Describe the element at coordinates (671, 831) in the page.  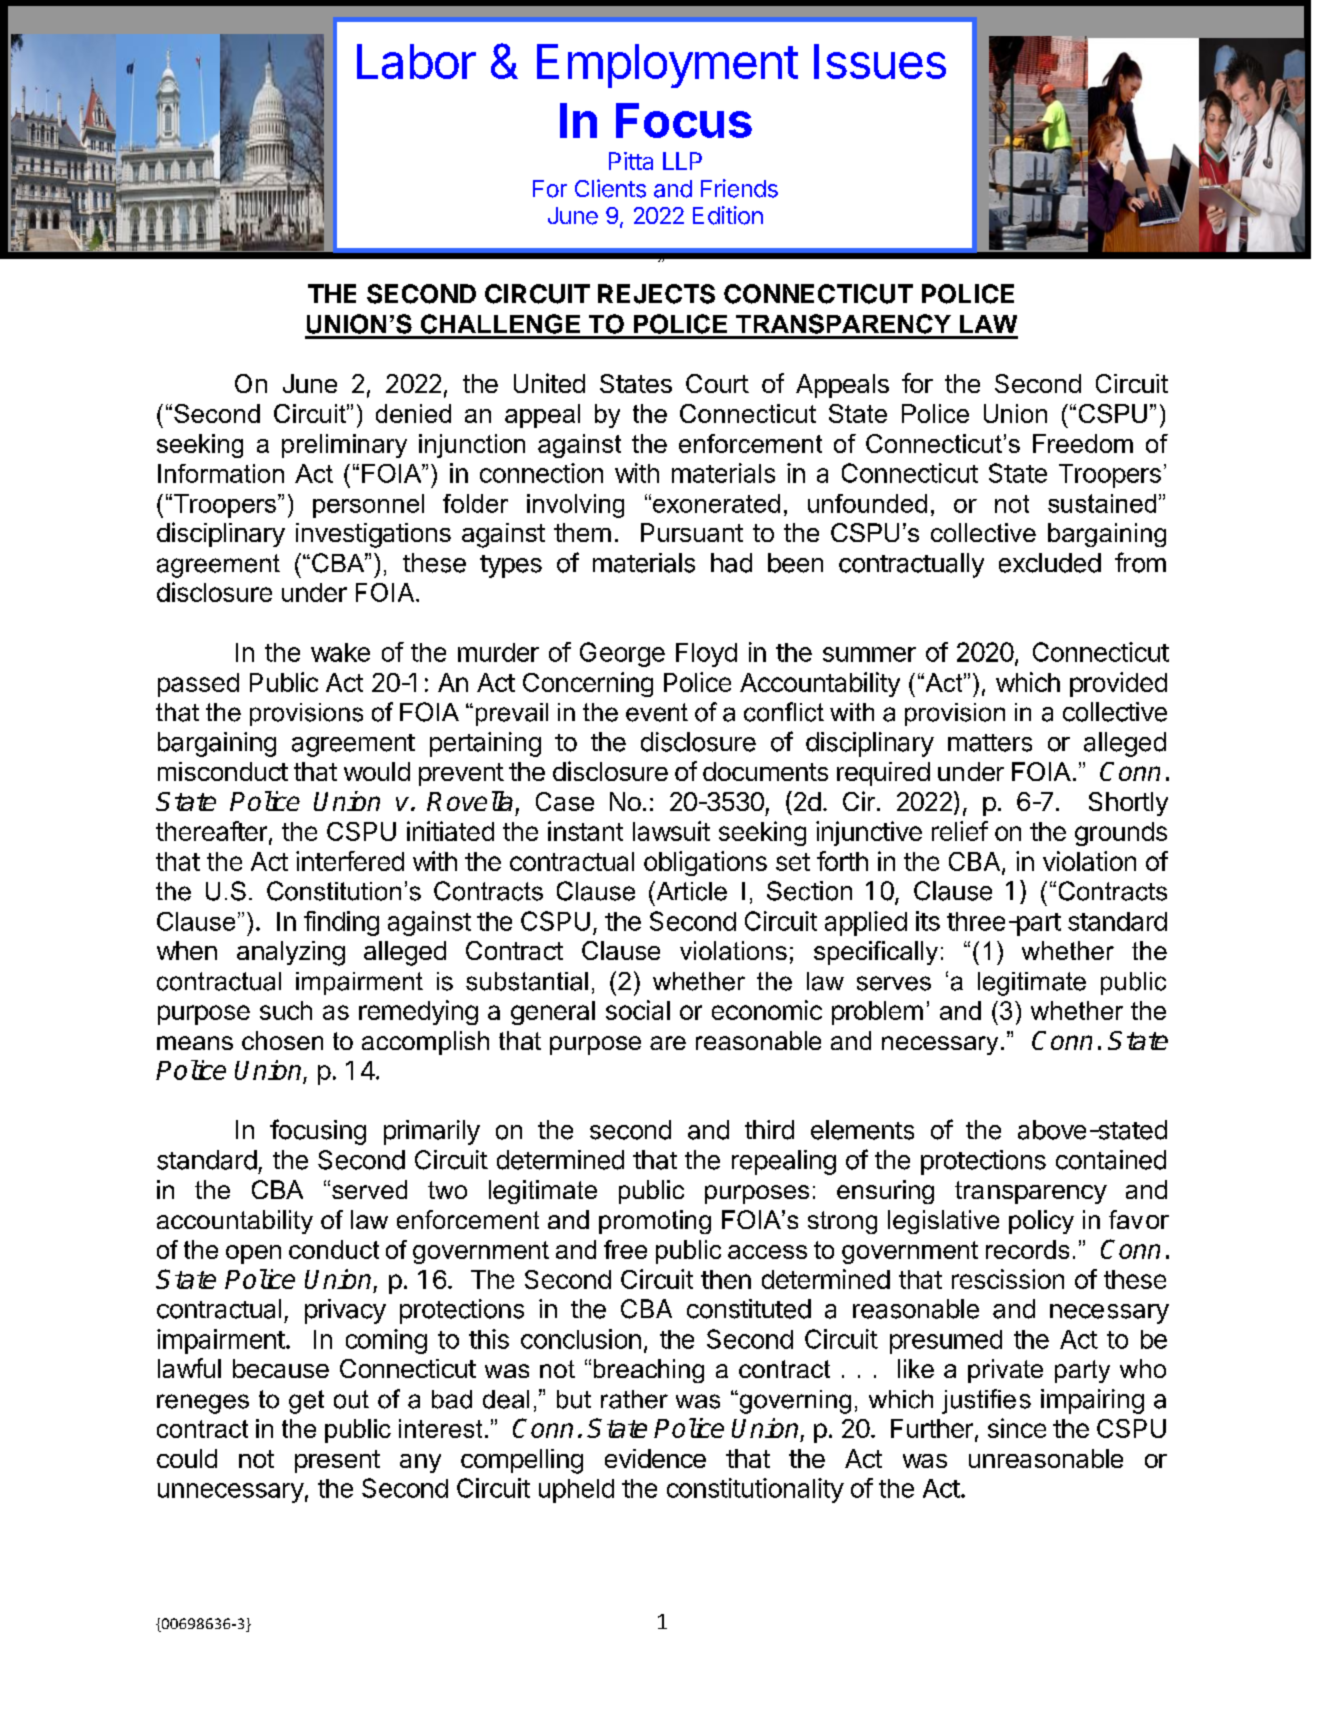
I see `lawsuit` at that location.
